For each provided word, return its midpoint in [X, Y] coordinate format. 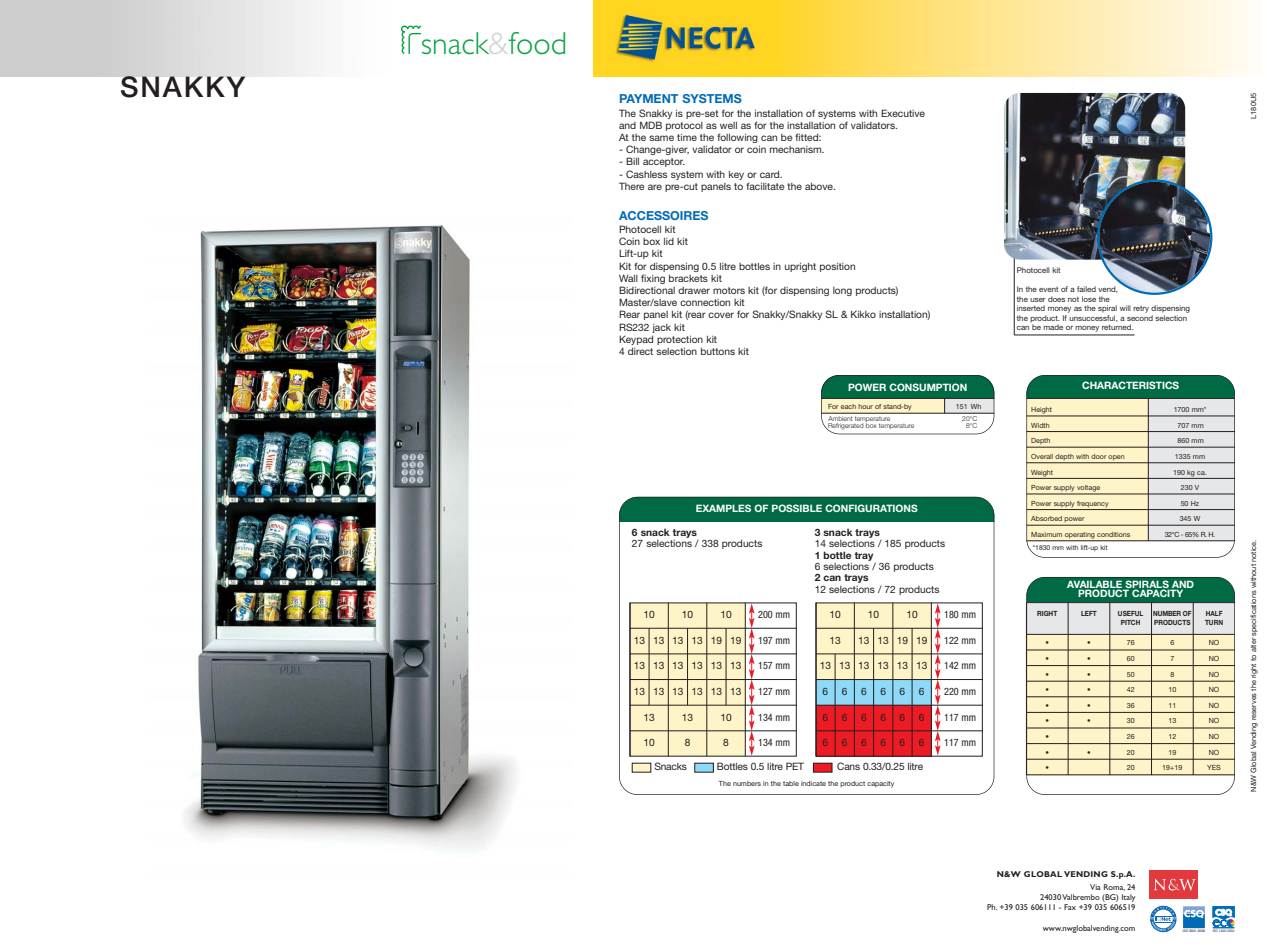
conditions [1113, 534]
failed [1086, 289]
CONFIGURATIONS [871, 508]
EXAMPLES [723, 508]
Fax [1070, 907]
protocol [684, 126]
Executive [903, 113]
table [791, 783]
